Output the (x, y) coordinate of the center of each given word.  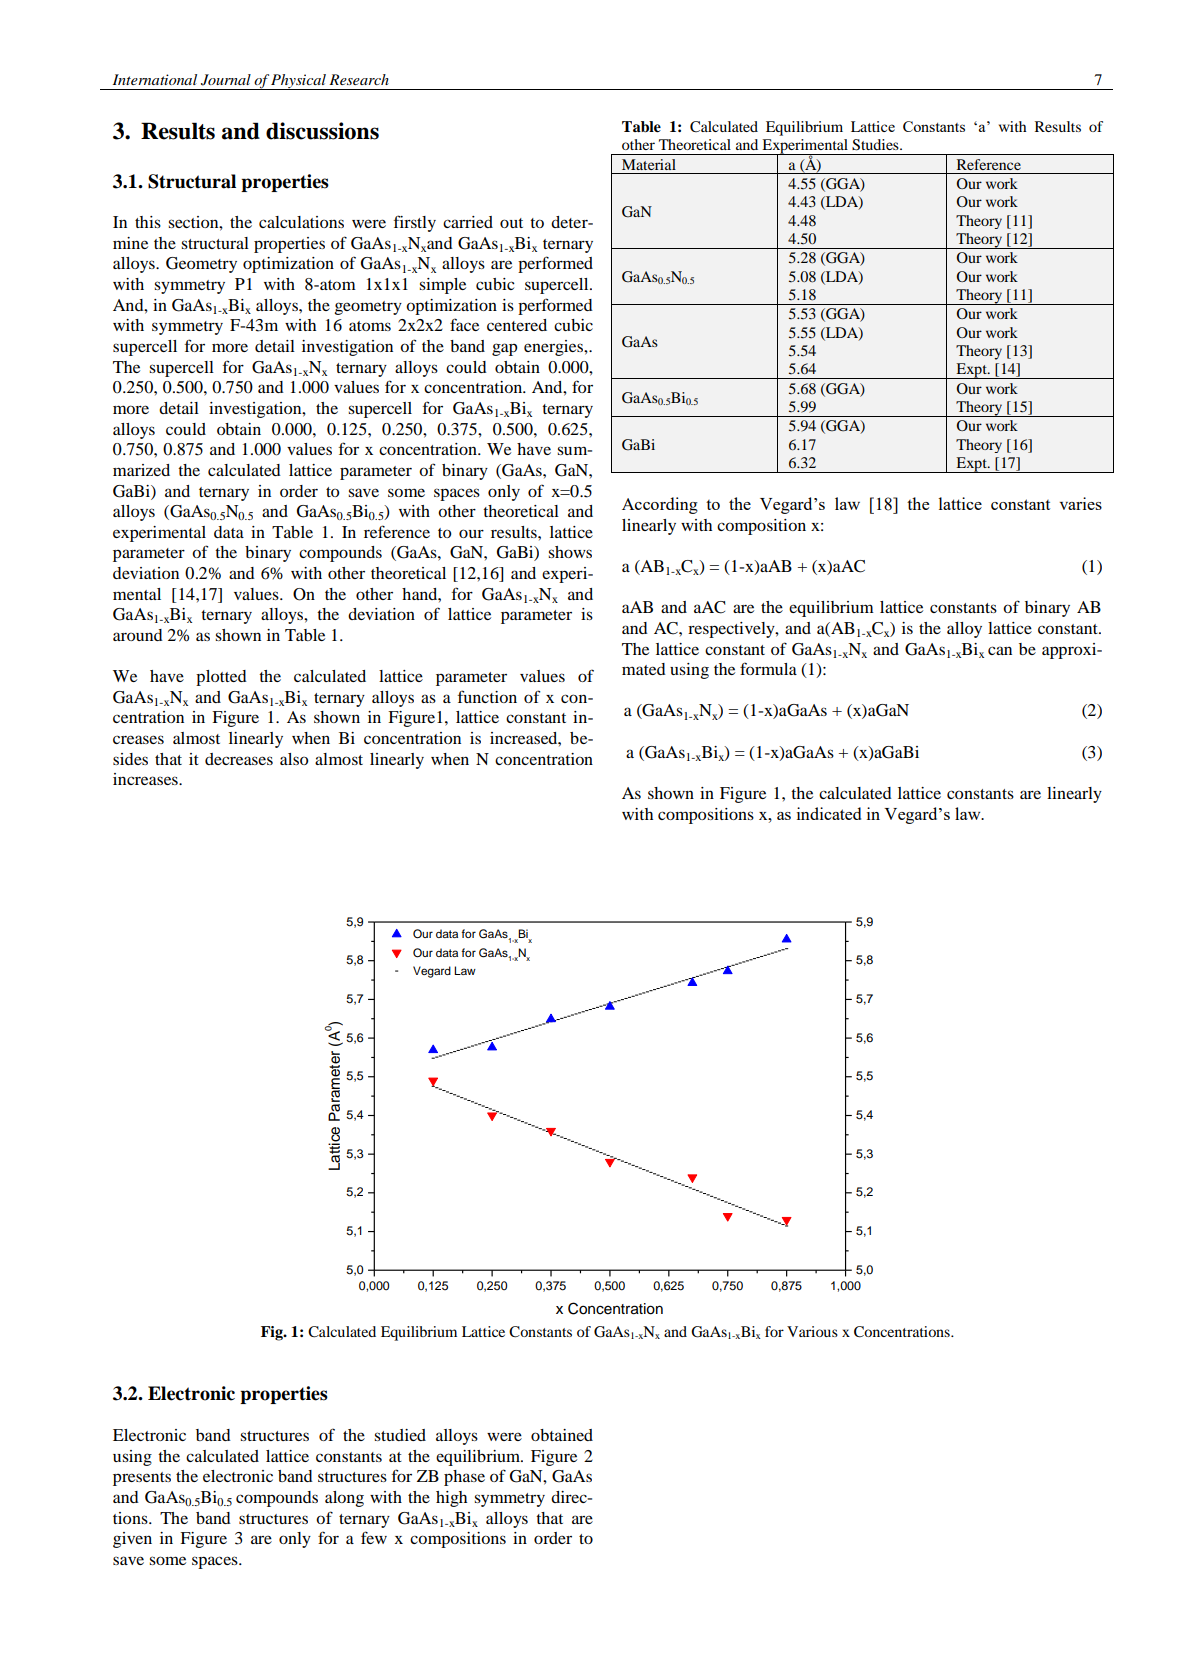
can (1000, 650)
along (344, 1499)
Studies (876, 145)
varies (1081, 503)
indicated (829, 813)
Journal (226, 80)
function (487, 696)
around (138, 635)
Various (812, 1331)
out (511, 223)
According (660, 505)
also (294, 759)
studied (400, 1435)
